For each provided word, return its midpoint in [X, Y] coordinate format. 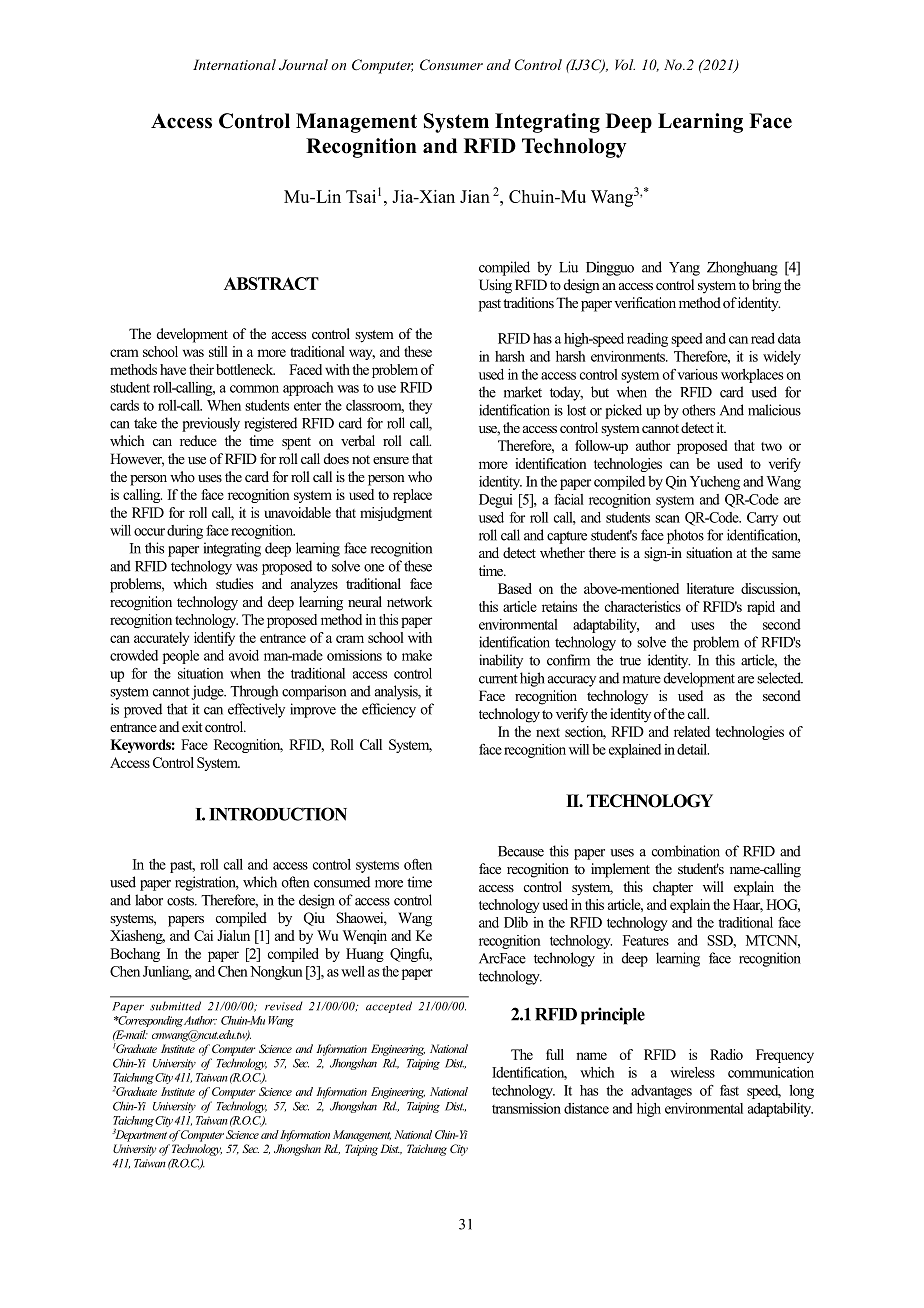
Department [140, 1135]
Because [521, 851]
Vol [625, 64]
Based [515, 588]
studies [234, 583]
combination [686, 851]
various [697, 374]
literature [710, 588]
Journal [303, 64]
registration [207, 883]
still [218, 351]
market [523, 392]
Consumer [451, 65]
